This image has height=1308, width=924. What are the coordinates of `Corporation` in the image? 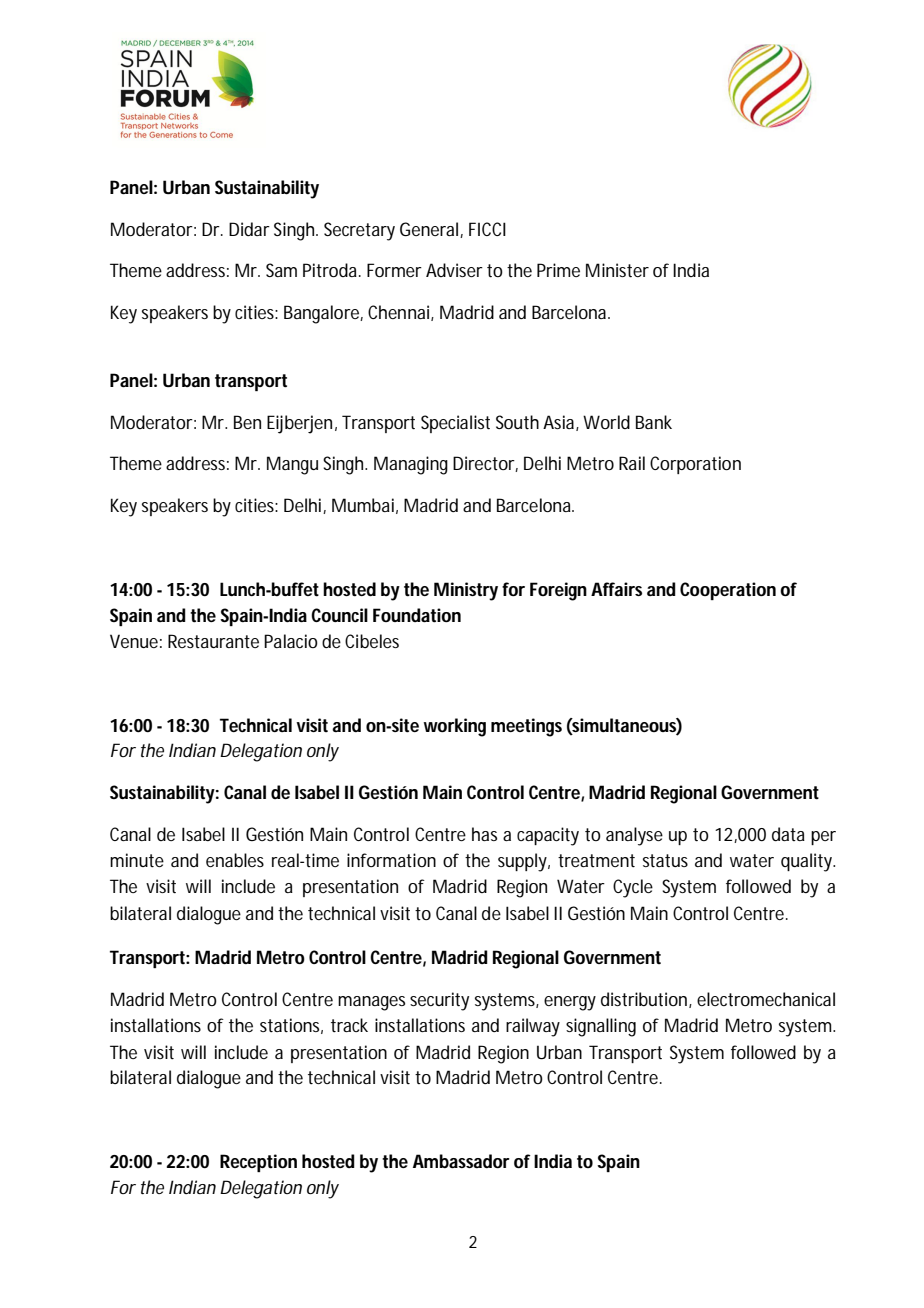 It's located at (695, 465).
